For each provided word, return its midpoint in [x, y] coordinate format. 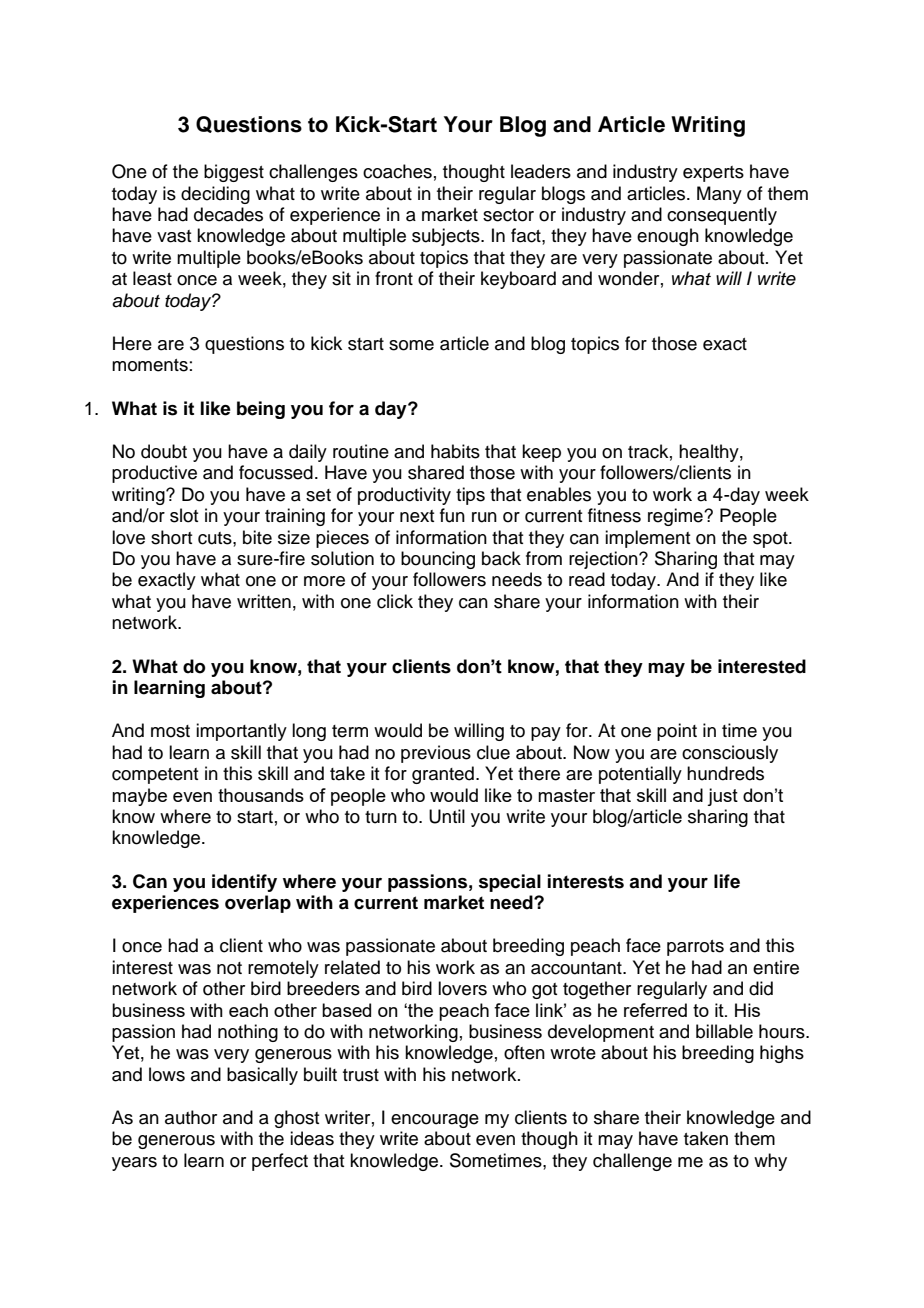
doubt [164, 451]
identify [244, 883]
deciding [215, 195]
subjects [447, 237]
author [191, 1117]
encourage [435, 1121]
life [727, 881]
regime [676, 517]
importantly [241, 732]
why [770, 1162]
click [395, 601]
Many [719, 195]
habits [455, 451]
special [510, 883]
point [677, 732]
